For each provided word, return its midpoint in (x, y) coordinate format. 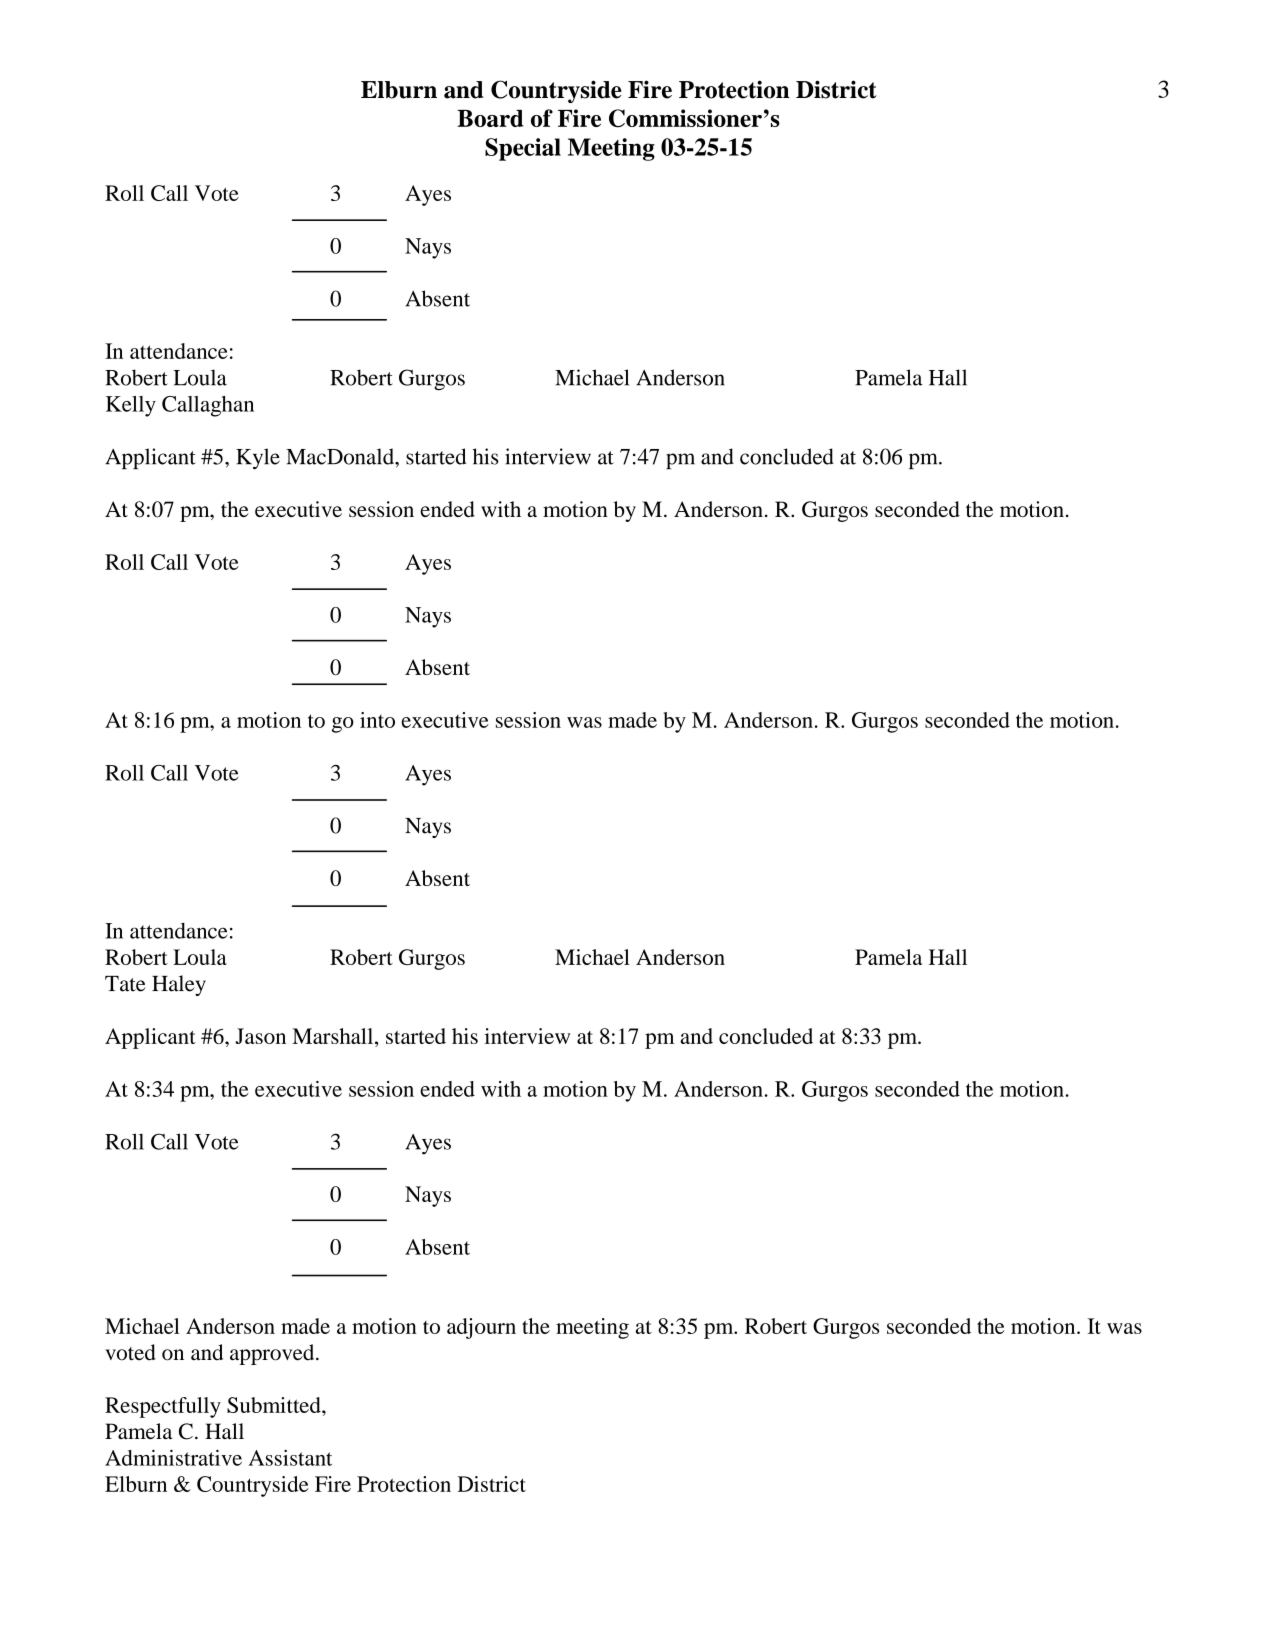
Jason (260, 1036)
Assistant (290, 1458)
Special (523, 149)
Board (490, 118)
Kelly (131, 406)
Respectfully (163, 1407)
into (377, 720)
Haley (179, 985)
